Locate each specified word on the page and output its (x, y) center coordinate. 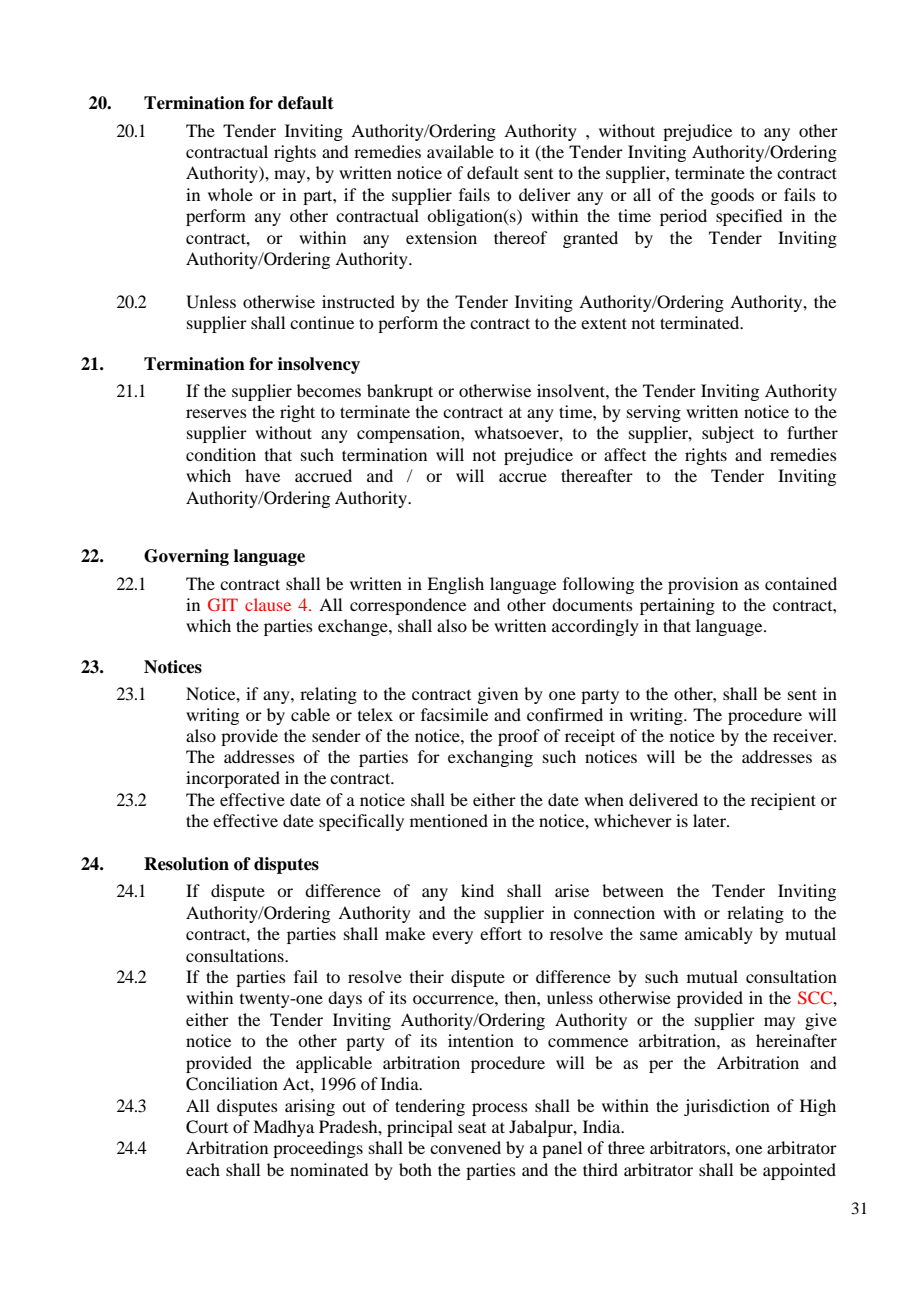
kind (477, 890)
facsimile (454, 714)
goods (732, 196)
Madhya (283, 1128)
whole (230, 194)
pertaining (677, 606)
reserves (216, 413)
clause (268, 604)
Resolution (186, 864)
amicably (719, 935)
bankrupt (400, 392)
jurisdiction (727, 1107)
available (460, 151)
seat (472, 1128)
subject (728, 434)
